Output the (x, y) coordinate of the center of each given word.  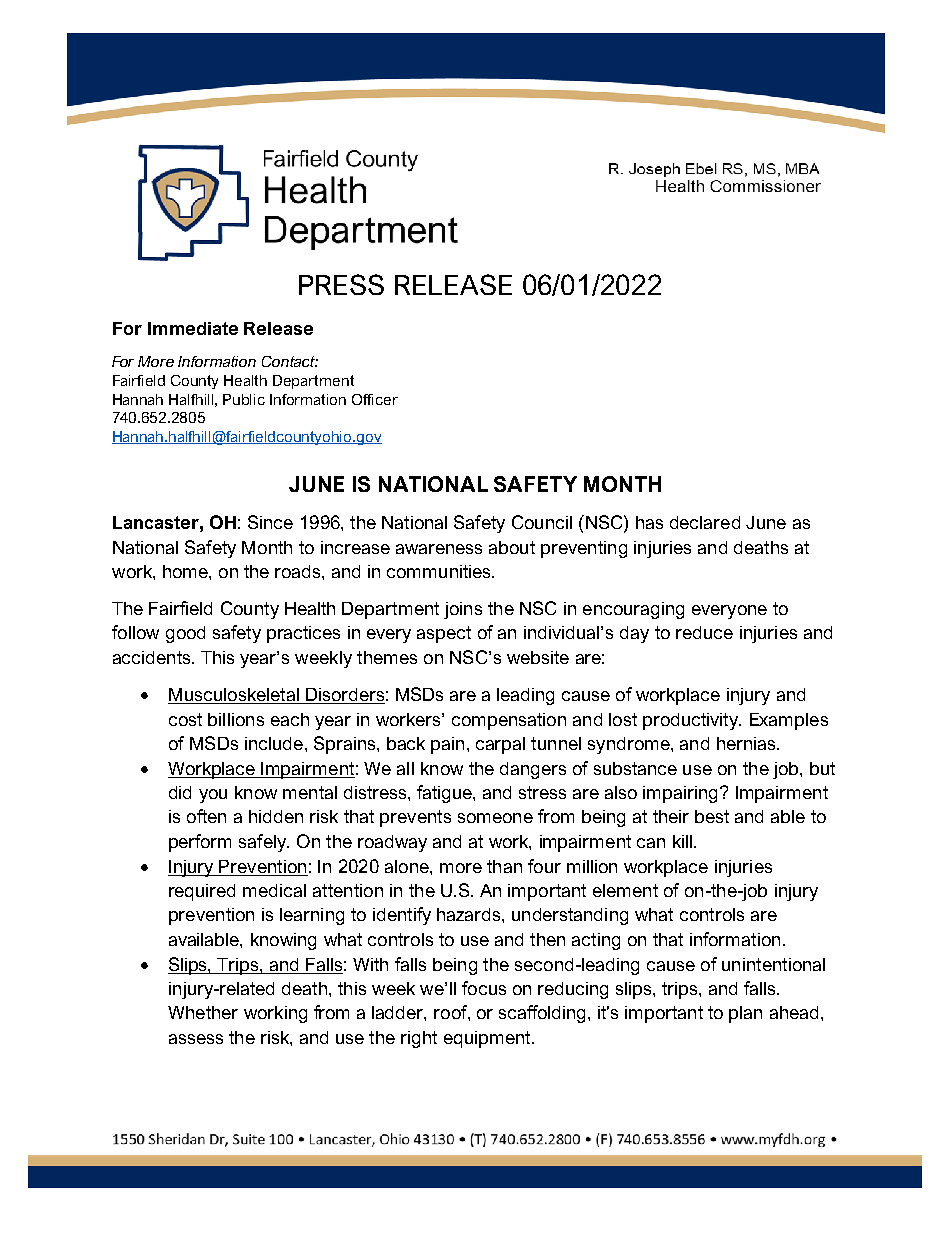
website (538, 657)
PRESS (341, 284)
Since (270, 522)
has (649, 522)
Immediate (193, 328)
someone (495, 818)
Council (542, 522)
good (185, 634)
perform (200, 843)
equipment (488, 1039)
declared (705, 522)
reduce (704, 632)
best (712, 816)
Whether (203, 1012)
